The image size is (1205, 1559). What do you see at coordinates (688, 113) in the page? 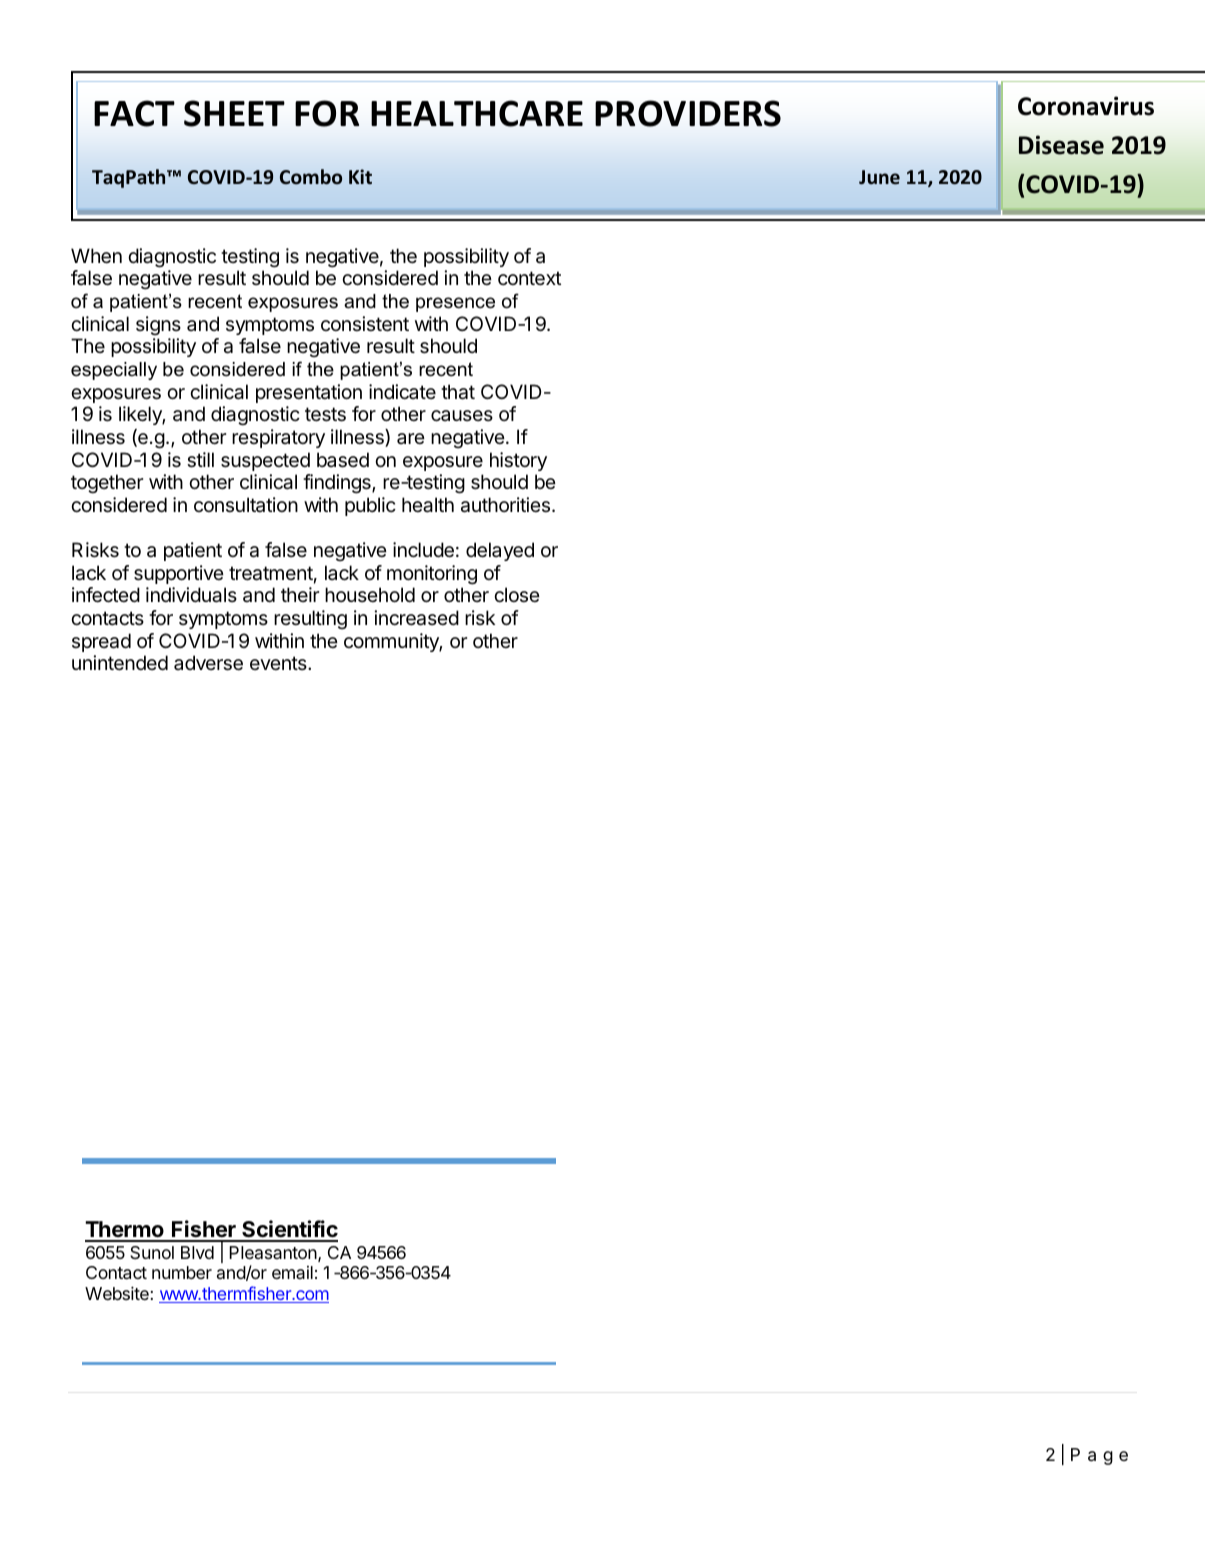
I see `PROVIDERS` at bounding box center [688, 113].
